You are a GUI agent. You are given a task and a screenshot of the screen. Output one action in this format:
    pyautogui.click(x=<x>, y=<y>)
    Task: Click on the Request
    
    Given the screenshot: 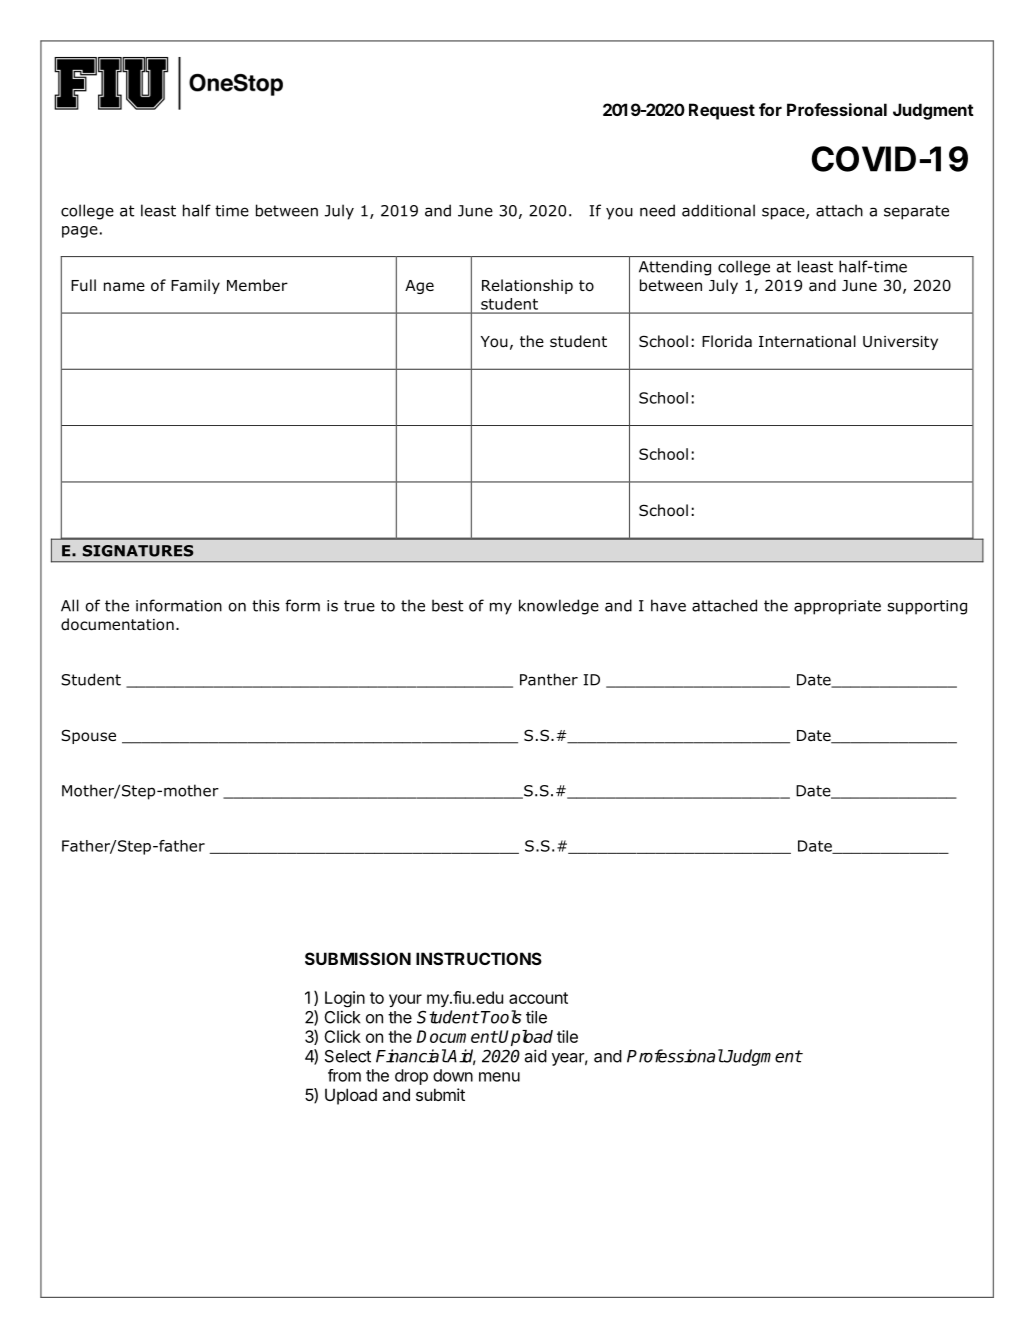 What is the action you would take?
    pyautogui.click(x=722, y=111)
